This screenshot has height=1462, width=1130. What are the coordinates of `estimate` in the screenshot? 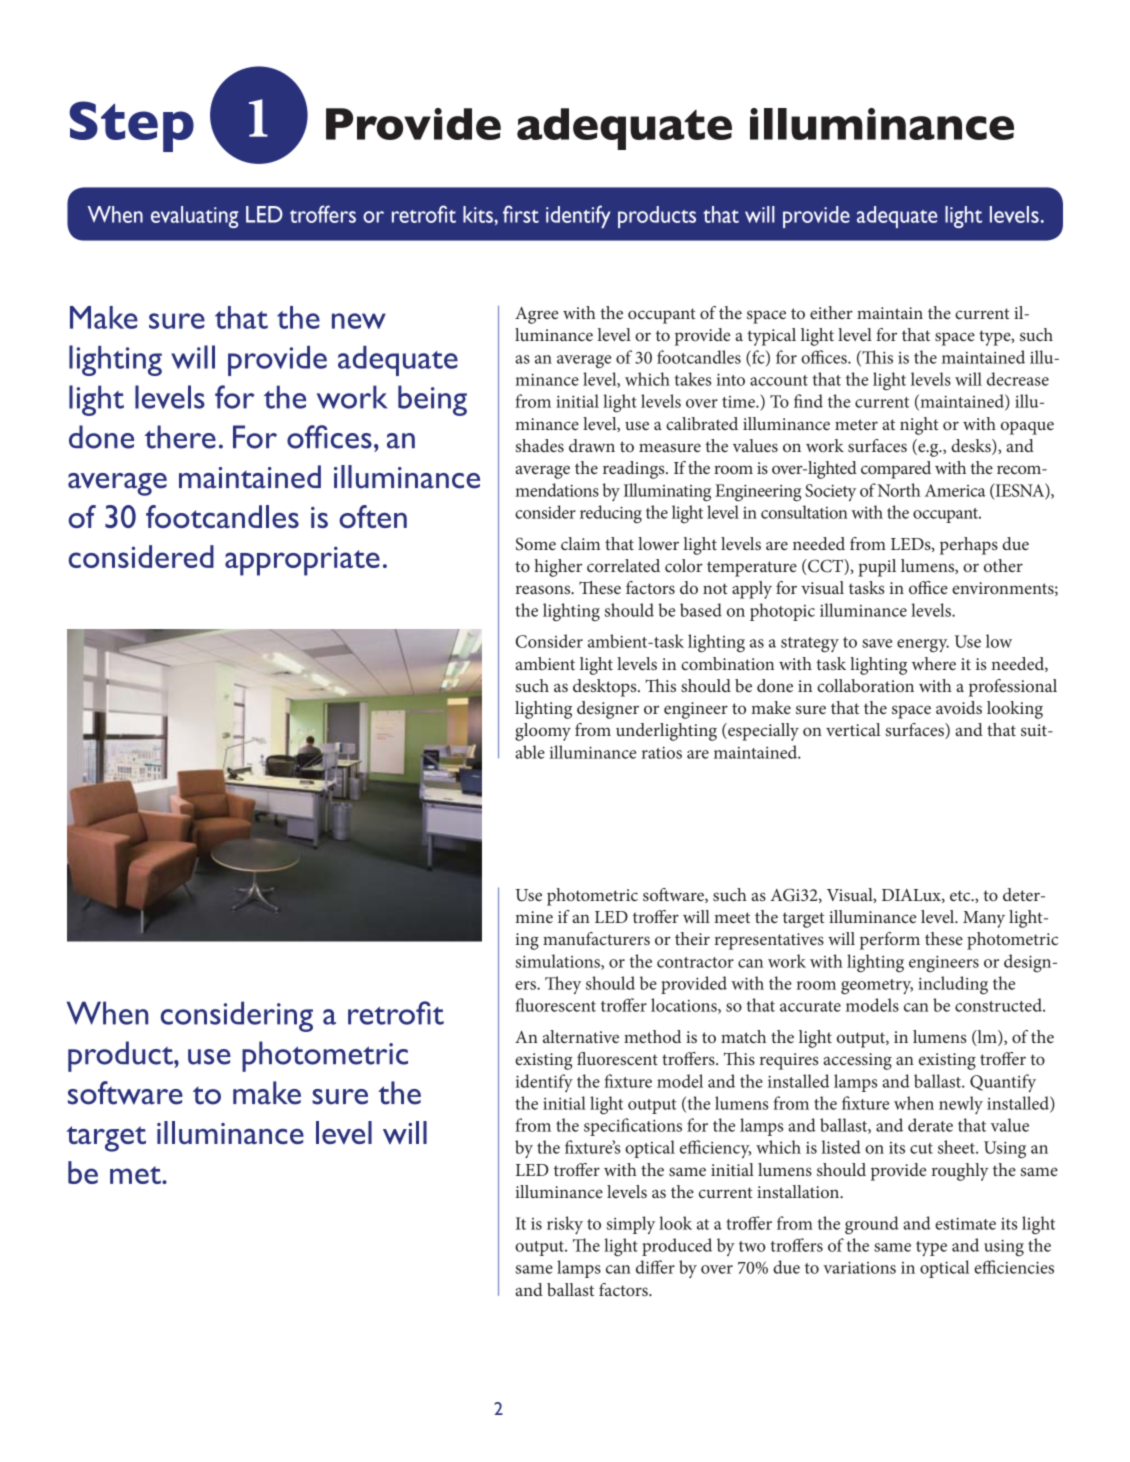 It's located at (965, 1223).
